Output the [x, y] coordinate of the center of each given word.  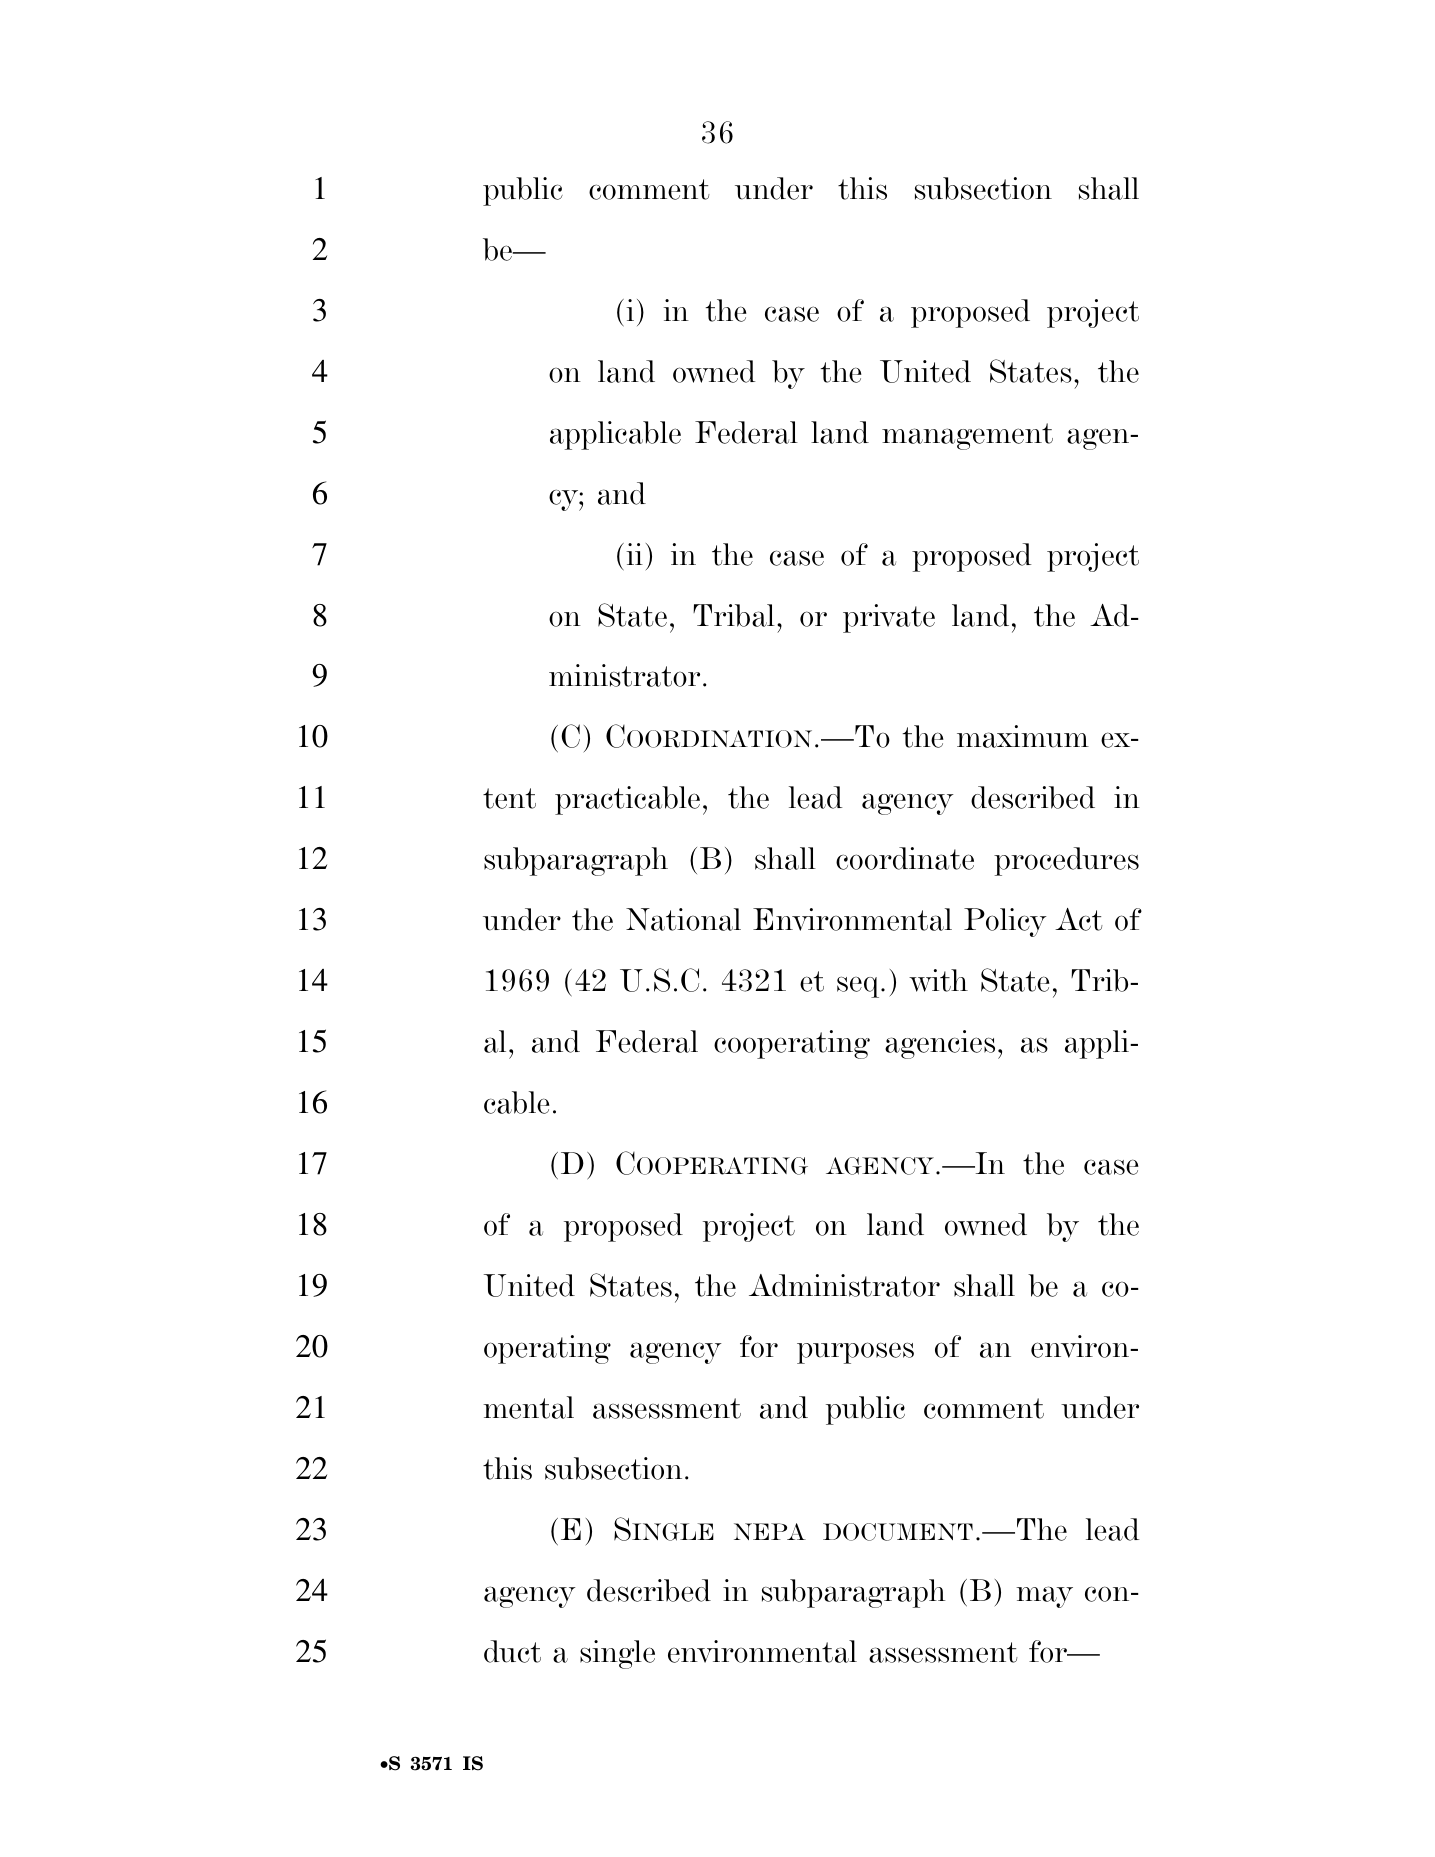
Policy [1005, 922]
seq [859, 987]
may [1044, 1597]
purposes [855, 1353]
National [683, 919]
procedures [1066, 861]
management [967, 436]
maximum [1023, 736]
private [889, 618]
